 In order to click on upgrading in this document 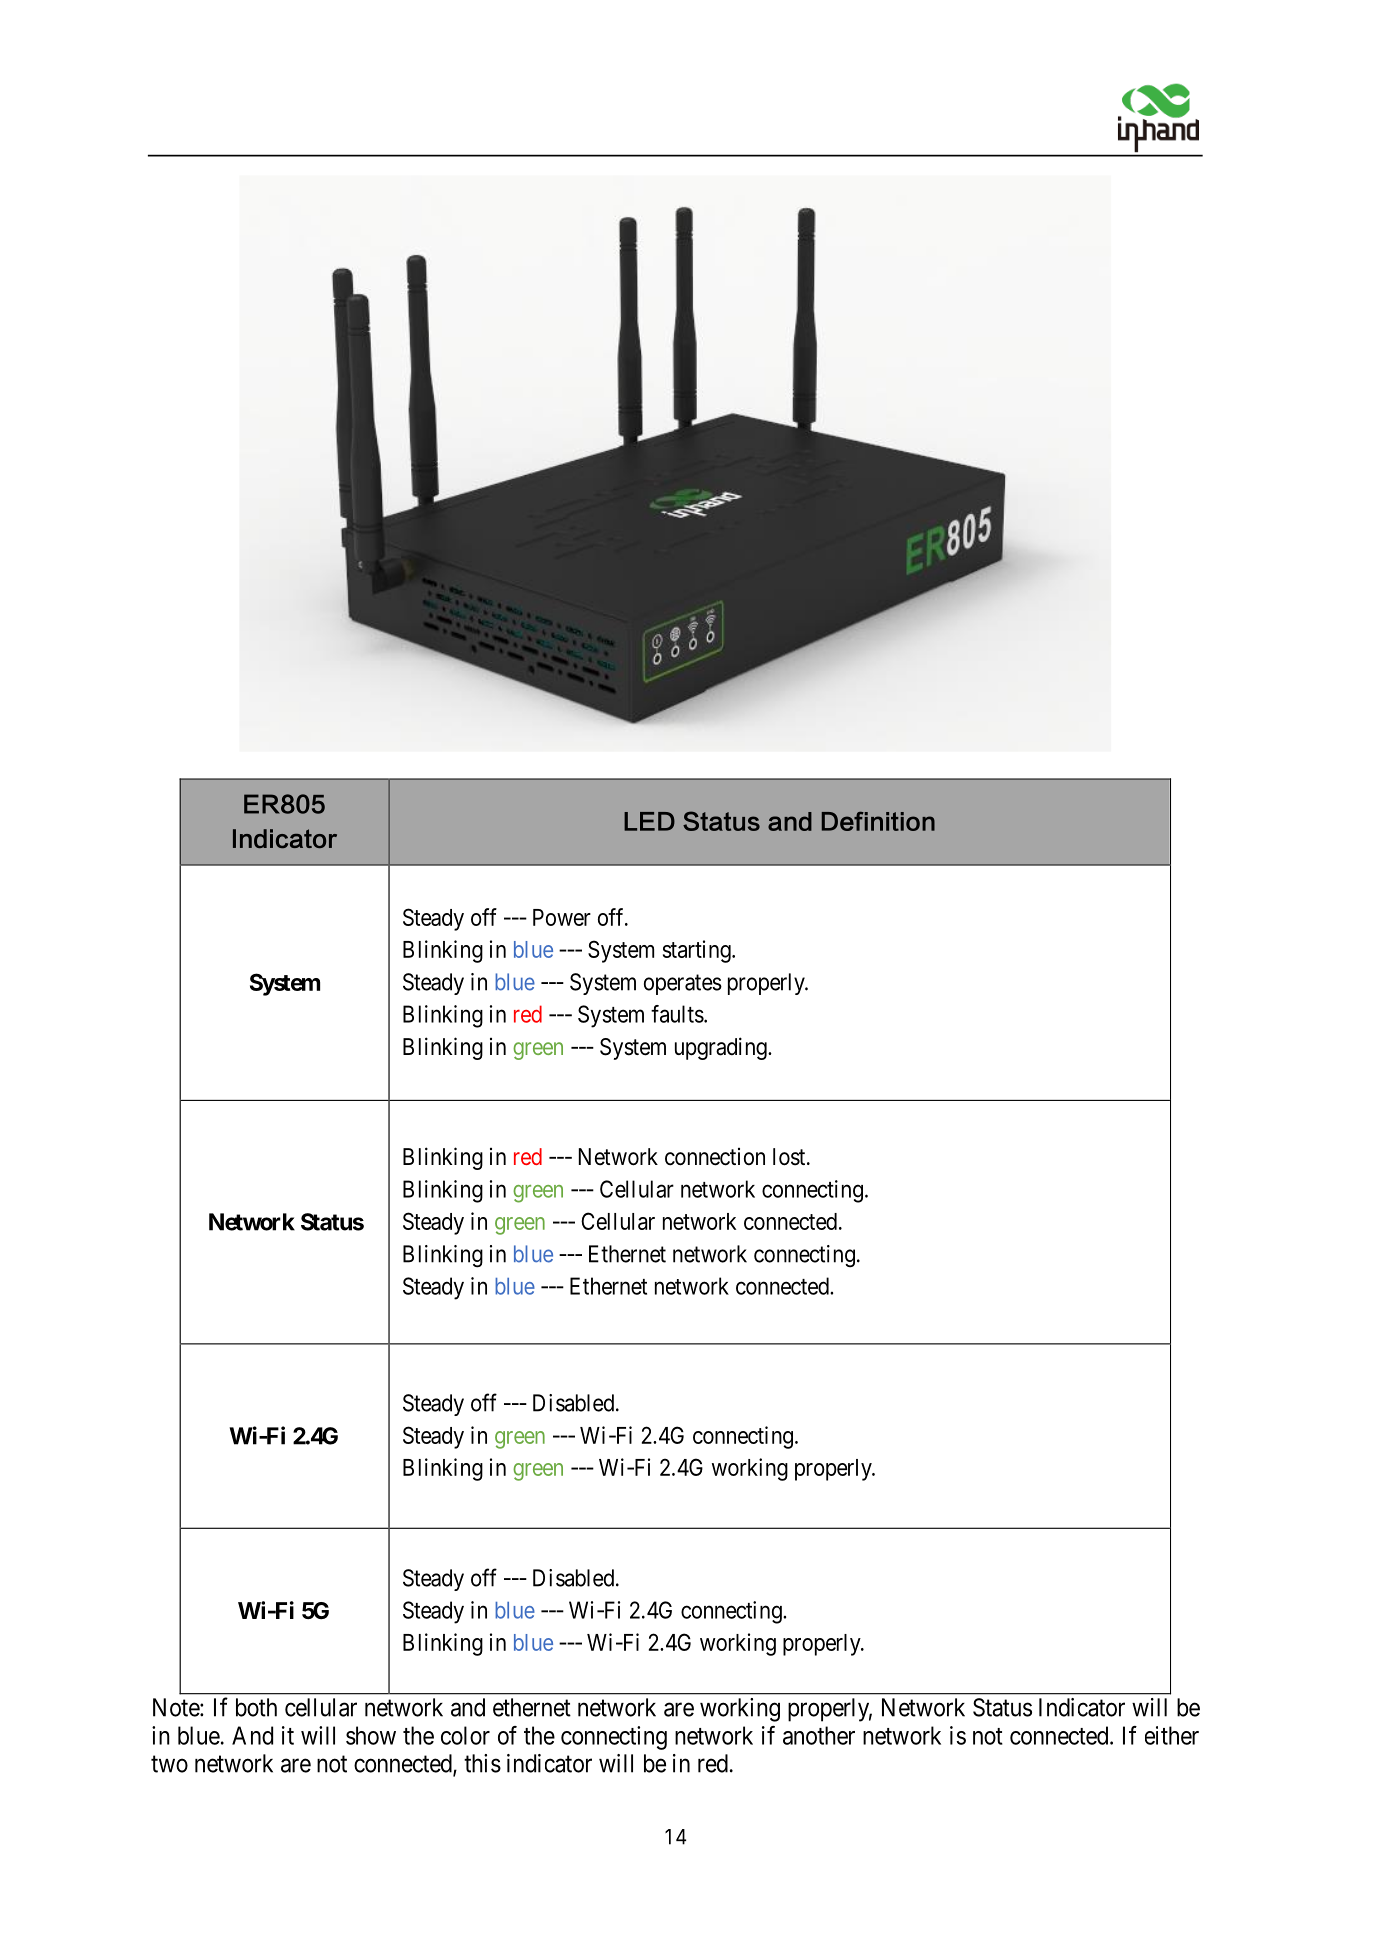, I will do `click(722, 1048)`.
